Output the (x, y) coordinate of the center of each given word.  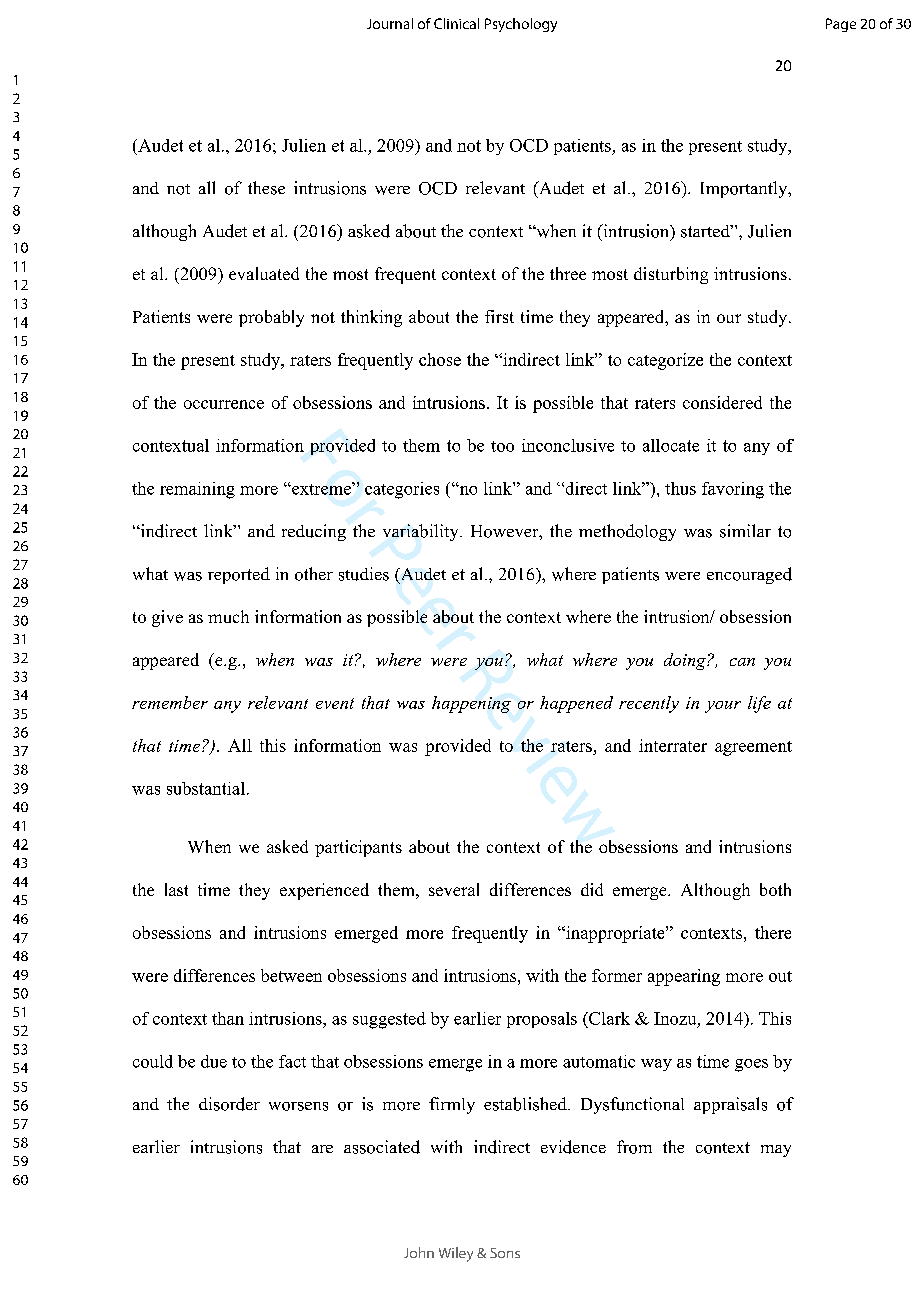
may (776, 1151)
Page (841, 25)
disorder (229, 1104)
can (742, 662)
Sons (505, 1253)
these (266, 188)
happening (471, 704)
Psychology (521, 25)
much (228, 616)
